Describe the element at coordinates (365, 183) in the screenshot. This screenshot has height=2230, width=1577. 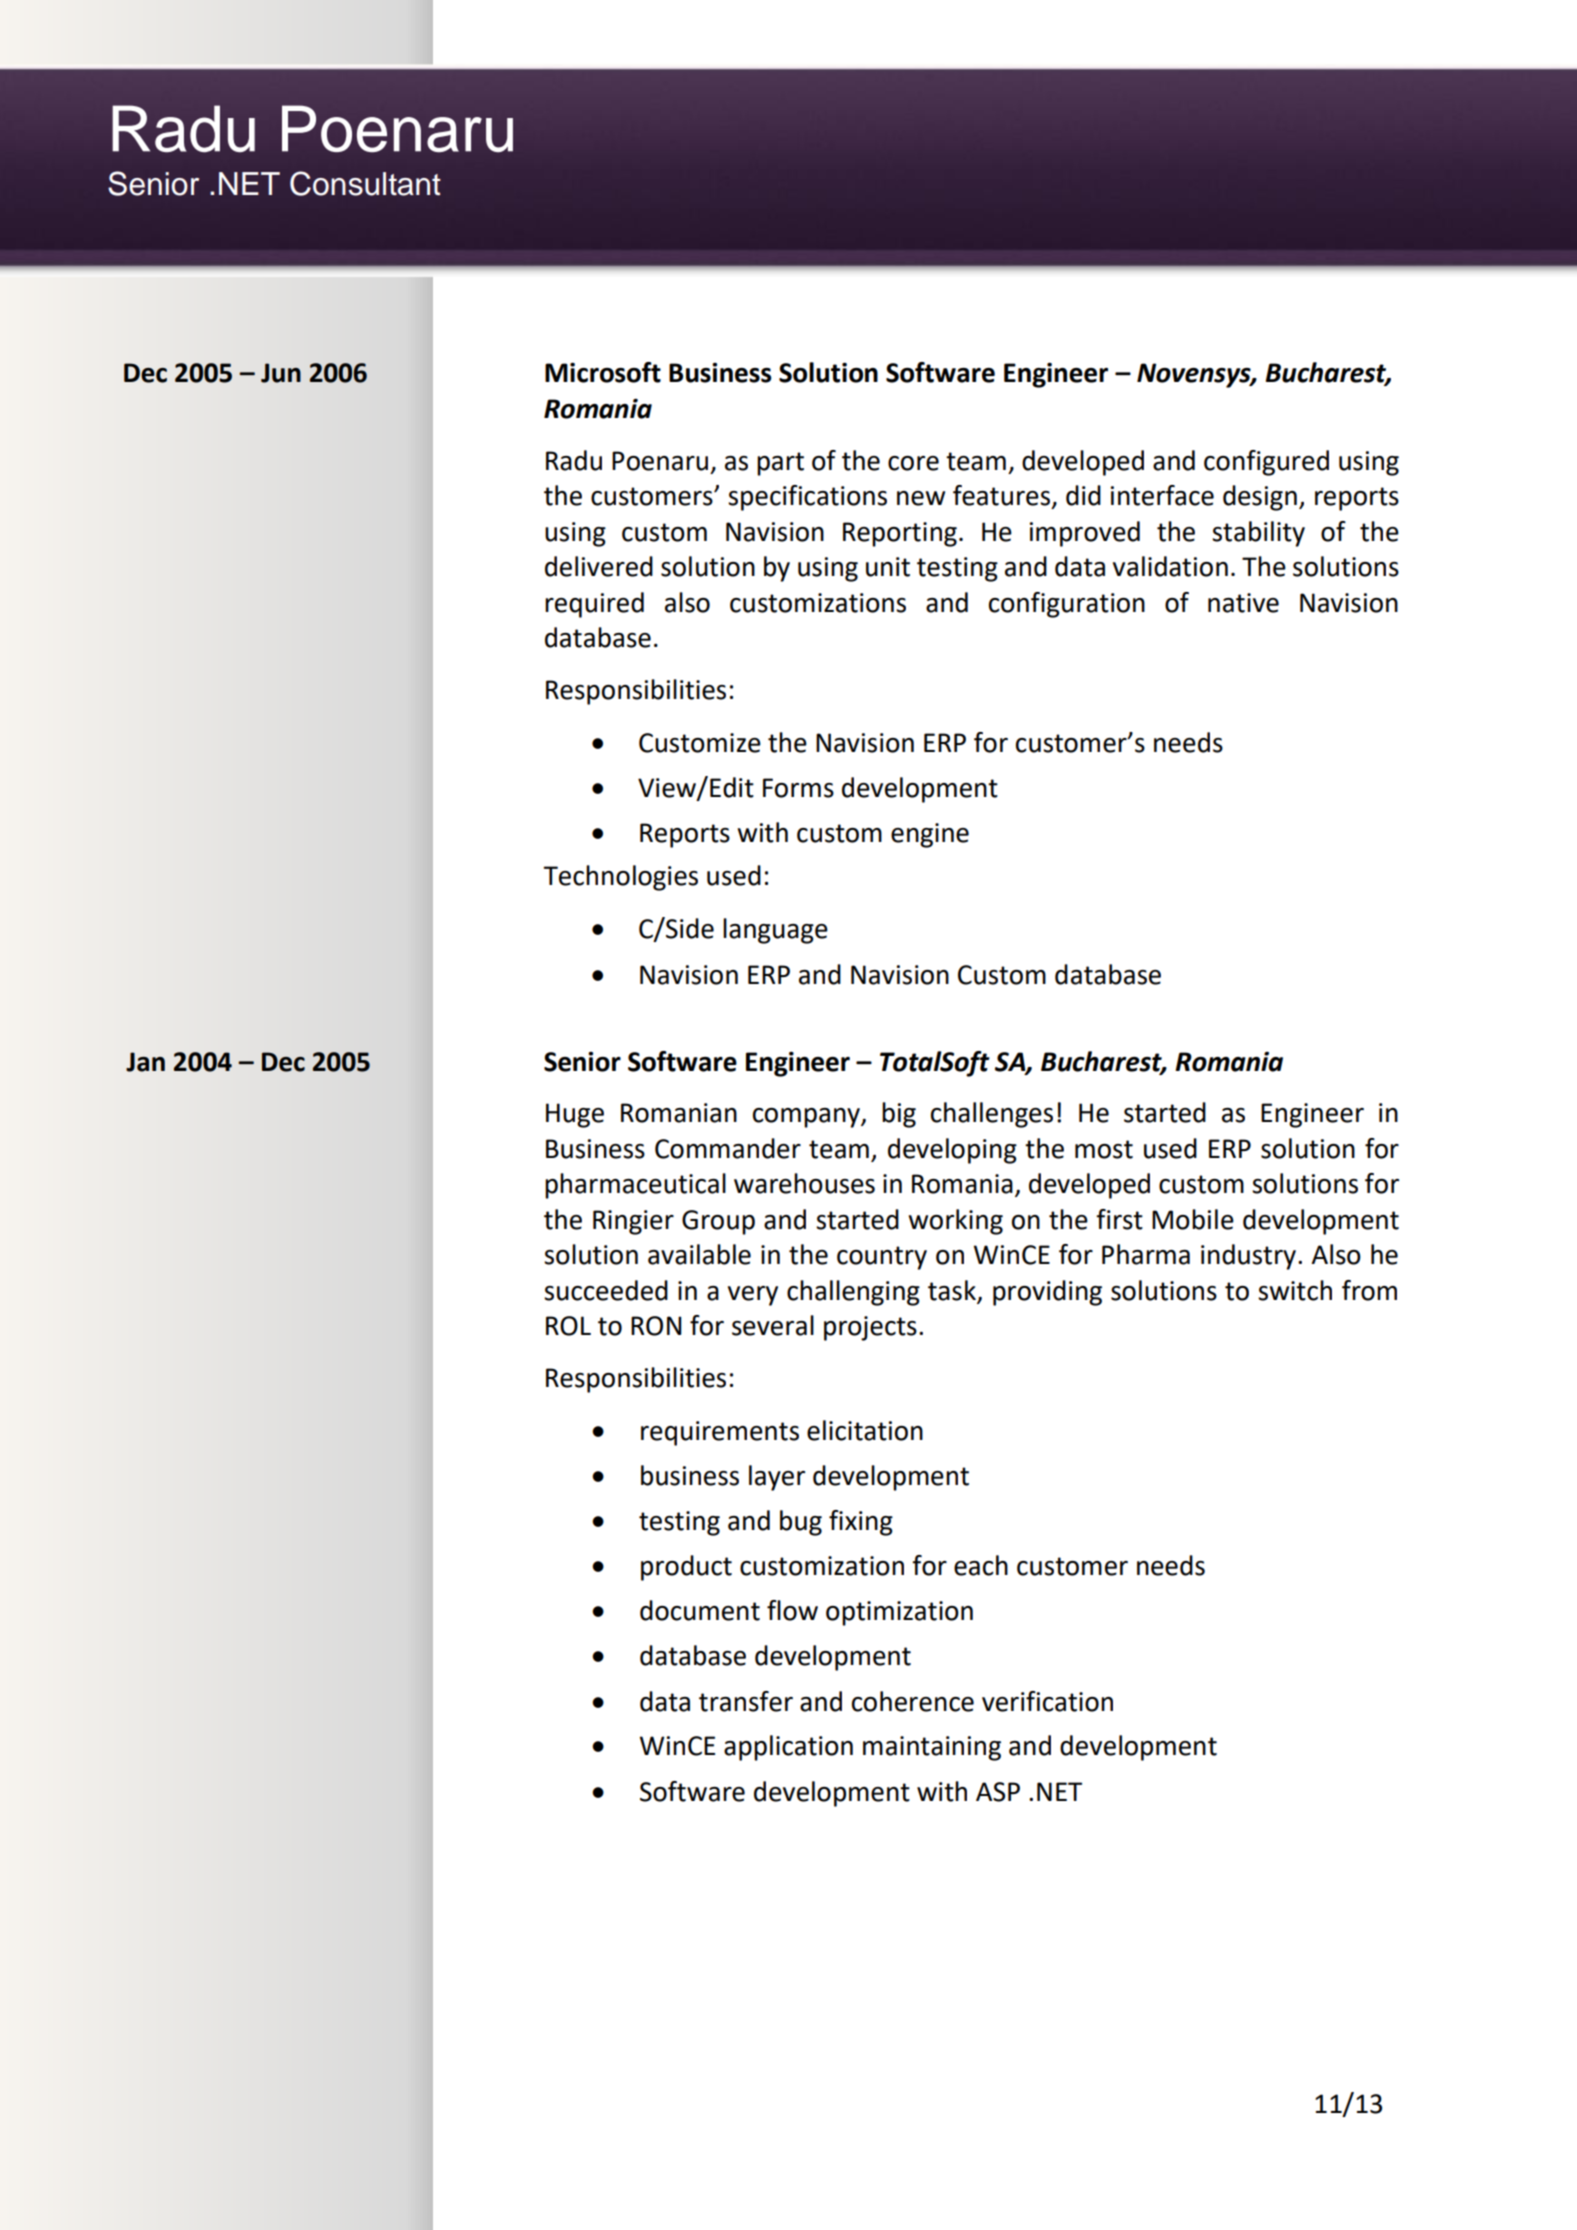
I see `Consultant` at that location.
